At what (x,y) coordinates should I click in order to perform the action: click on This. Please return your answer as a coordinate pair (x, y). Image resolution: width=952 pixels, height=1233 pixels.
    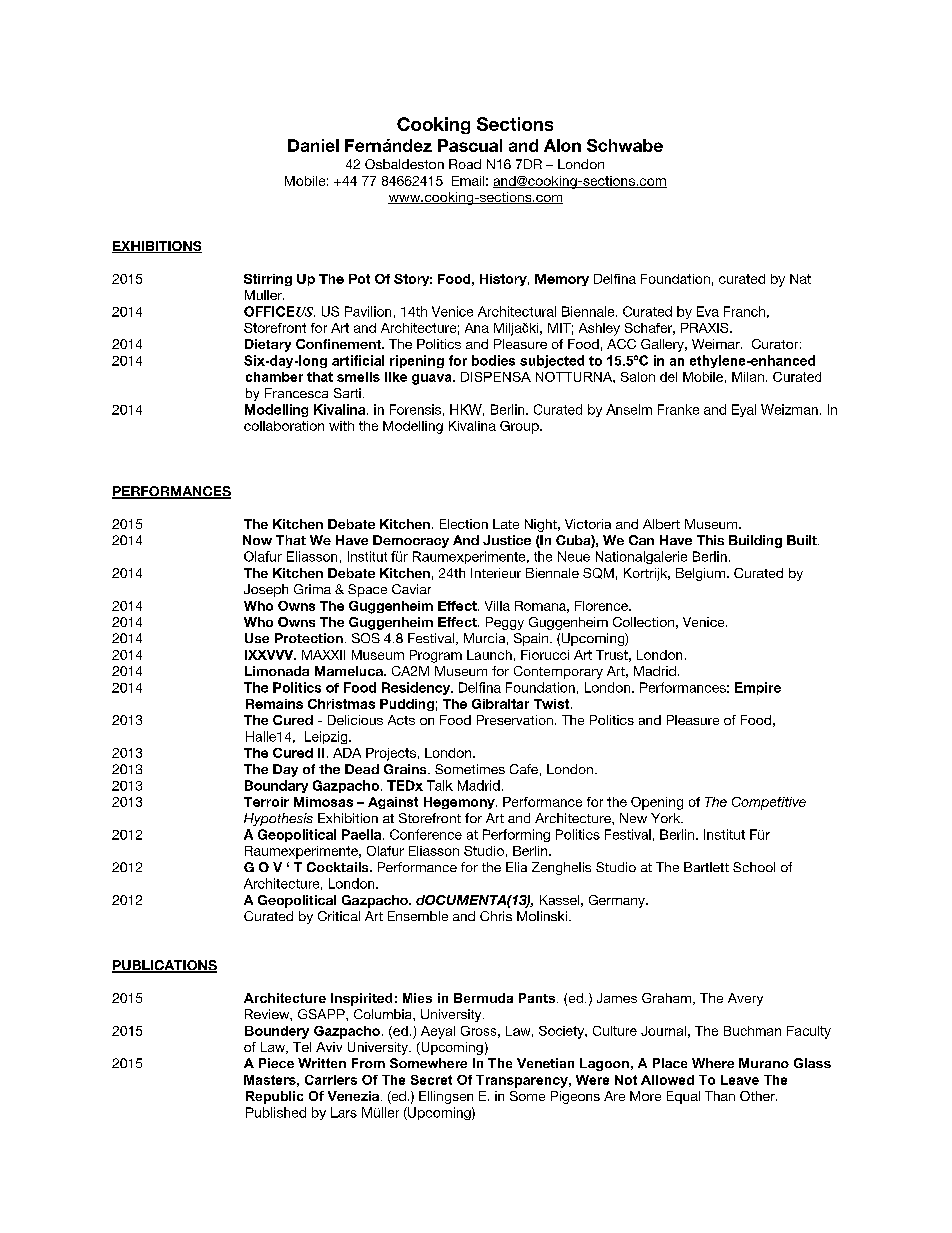
    Looking at the image, I should click on (710, 540).
